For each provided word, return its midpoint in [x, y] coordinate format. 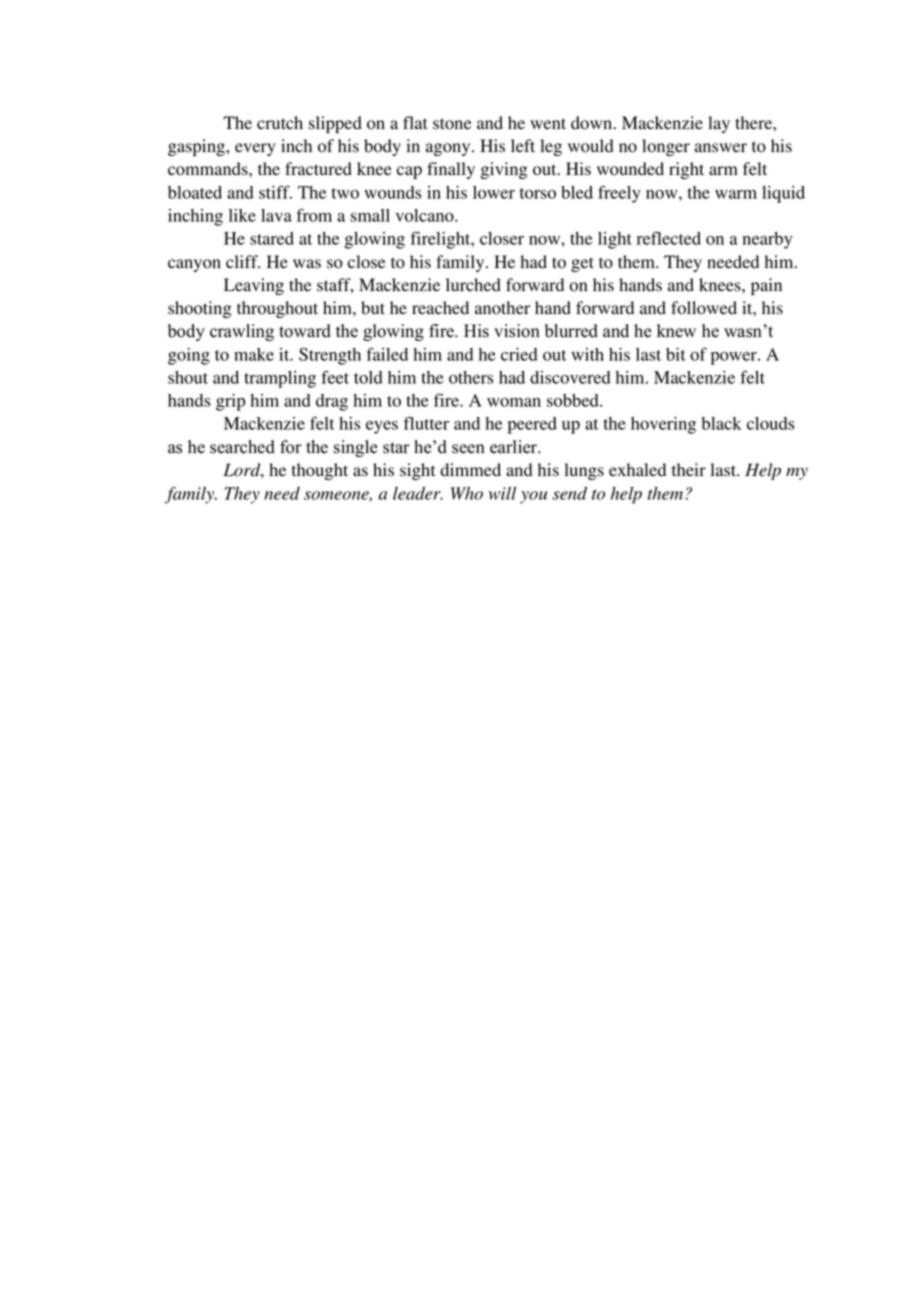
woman [514, 402]
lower [494, 192]
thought [320, 471]
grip [230, 402]
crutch [280, 122]
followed [704, 308]
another [502, 308]
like [242, 215]
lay [719, 124]
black [722, 423]
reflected [669, 238]
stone [452, 124]
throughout [277, 309]
